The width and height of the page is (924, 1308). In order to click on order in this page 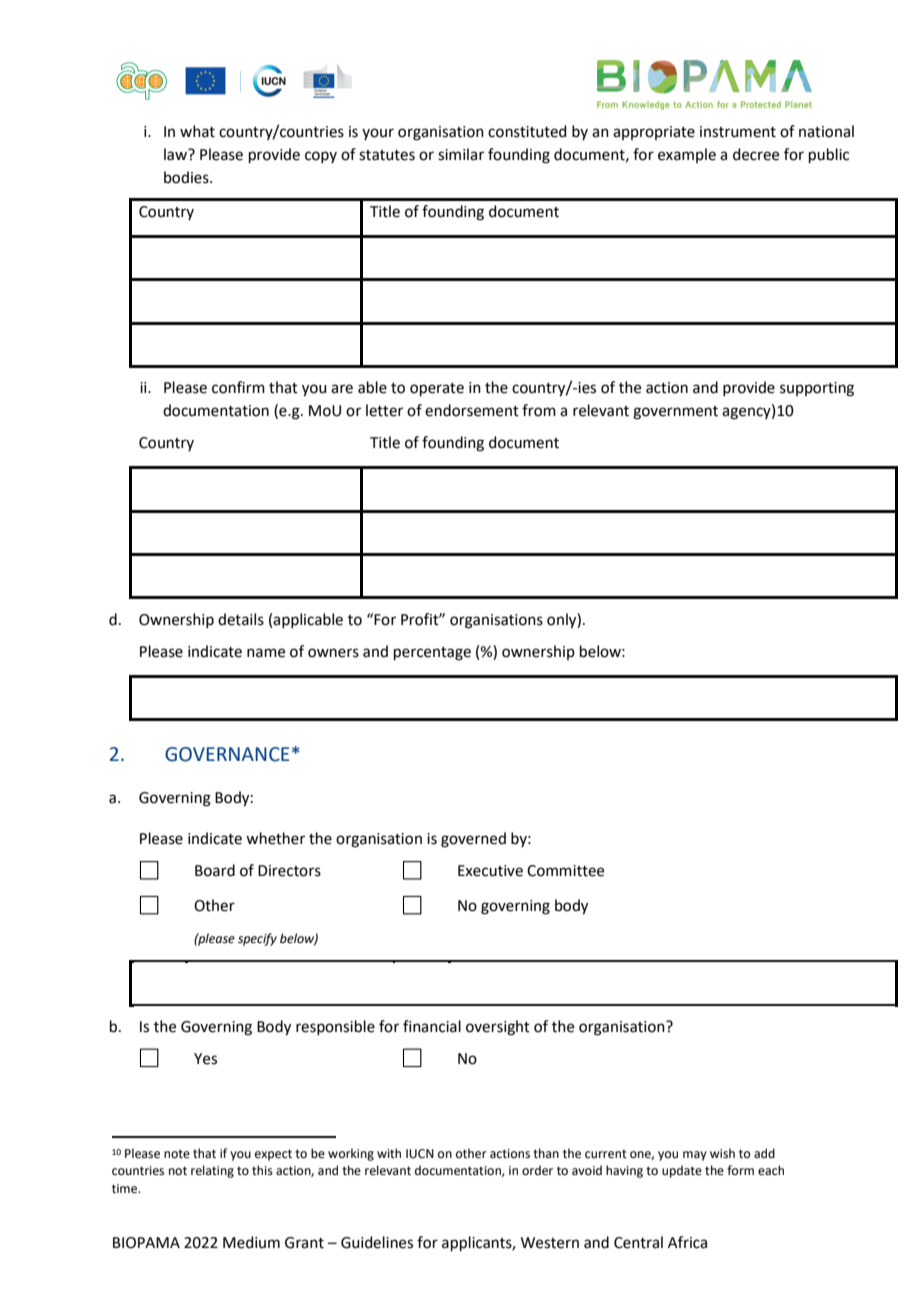, I will do `click(537, 1170)`.
